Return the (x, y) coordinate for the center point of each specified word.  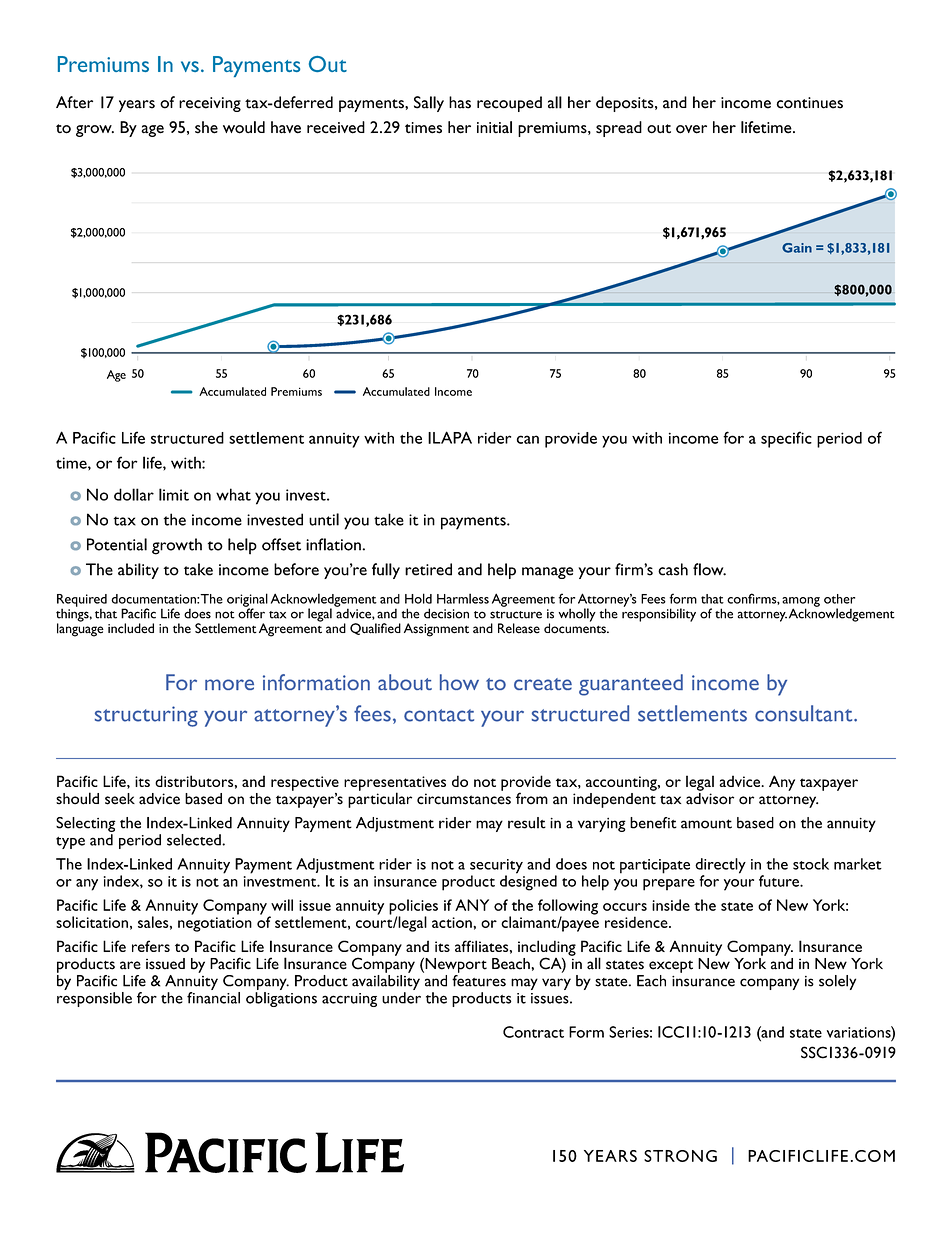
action (453, 922)
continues (810, 103)
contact (439, 715)
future (780, 881)
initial (494, 127)
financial (213, 996)
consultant (805, 713)
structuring (146, 716)
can (528, 439)
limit (174, 494)
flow (709, 569)
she (206, 127)
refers (151, 946)
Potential (117, 544)
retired (428, 569)
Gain (797, 248)
